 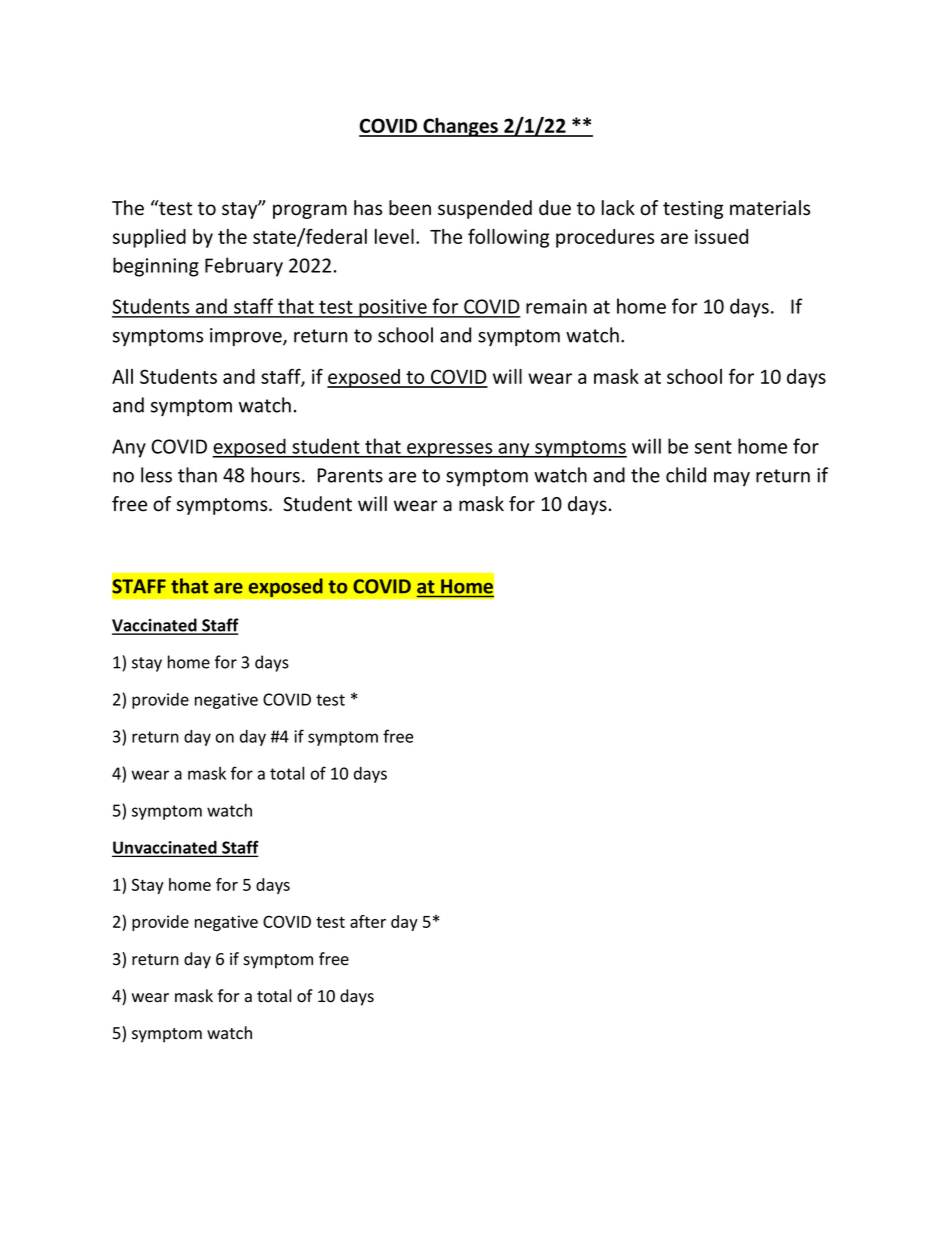 I want to click on may, so click(x=732, y=479).
